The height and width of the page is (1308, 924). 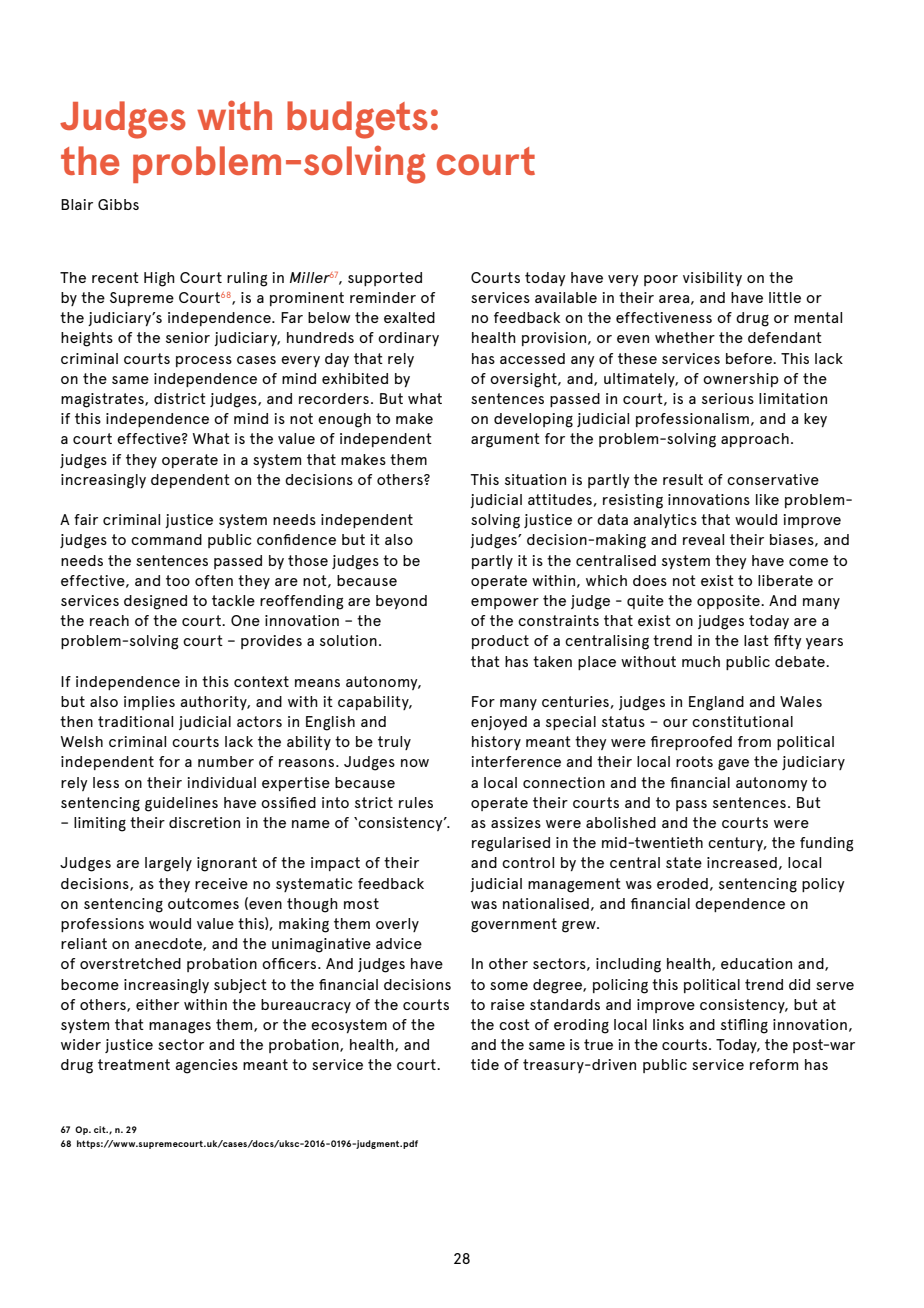 What do you see at coordinates (118, 204) in the page?
I see `Gibbs` at bounding box center [118, 204].
